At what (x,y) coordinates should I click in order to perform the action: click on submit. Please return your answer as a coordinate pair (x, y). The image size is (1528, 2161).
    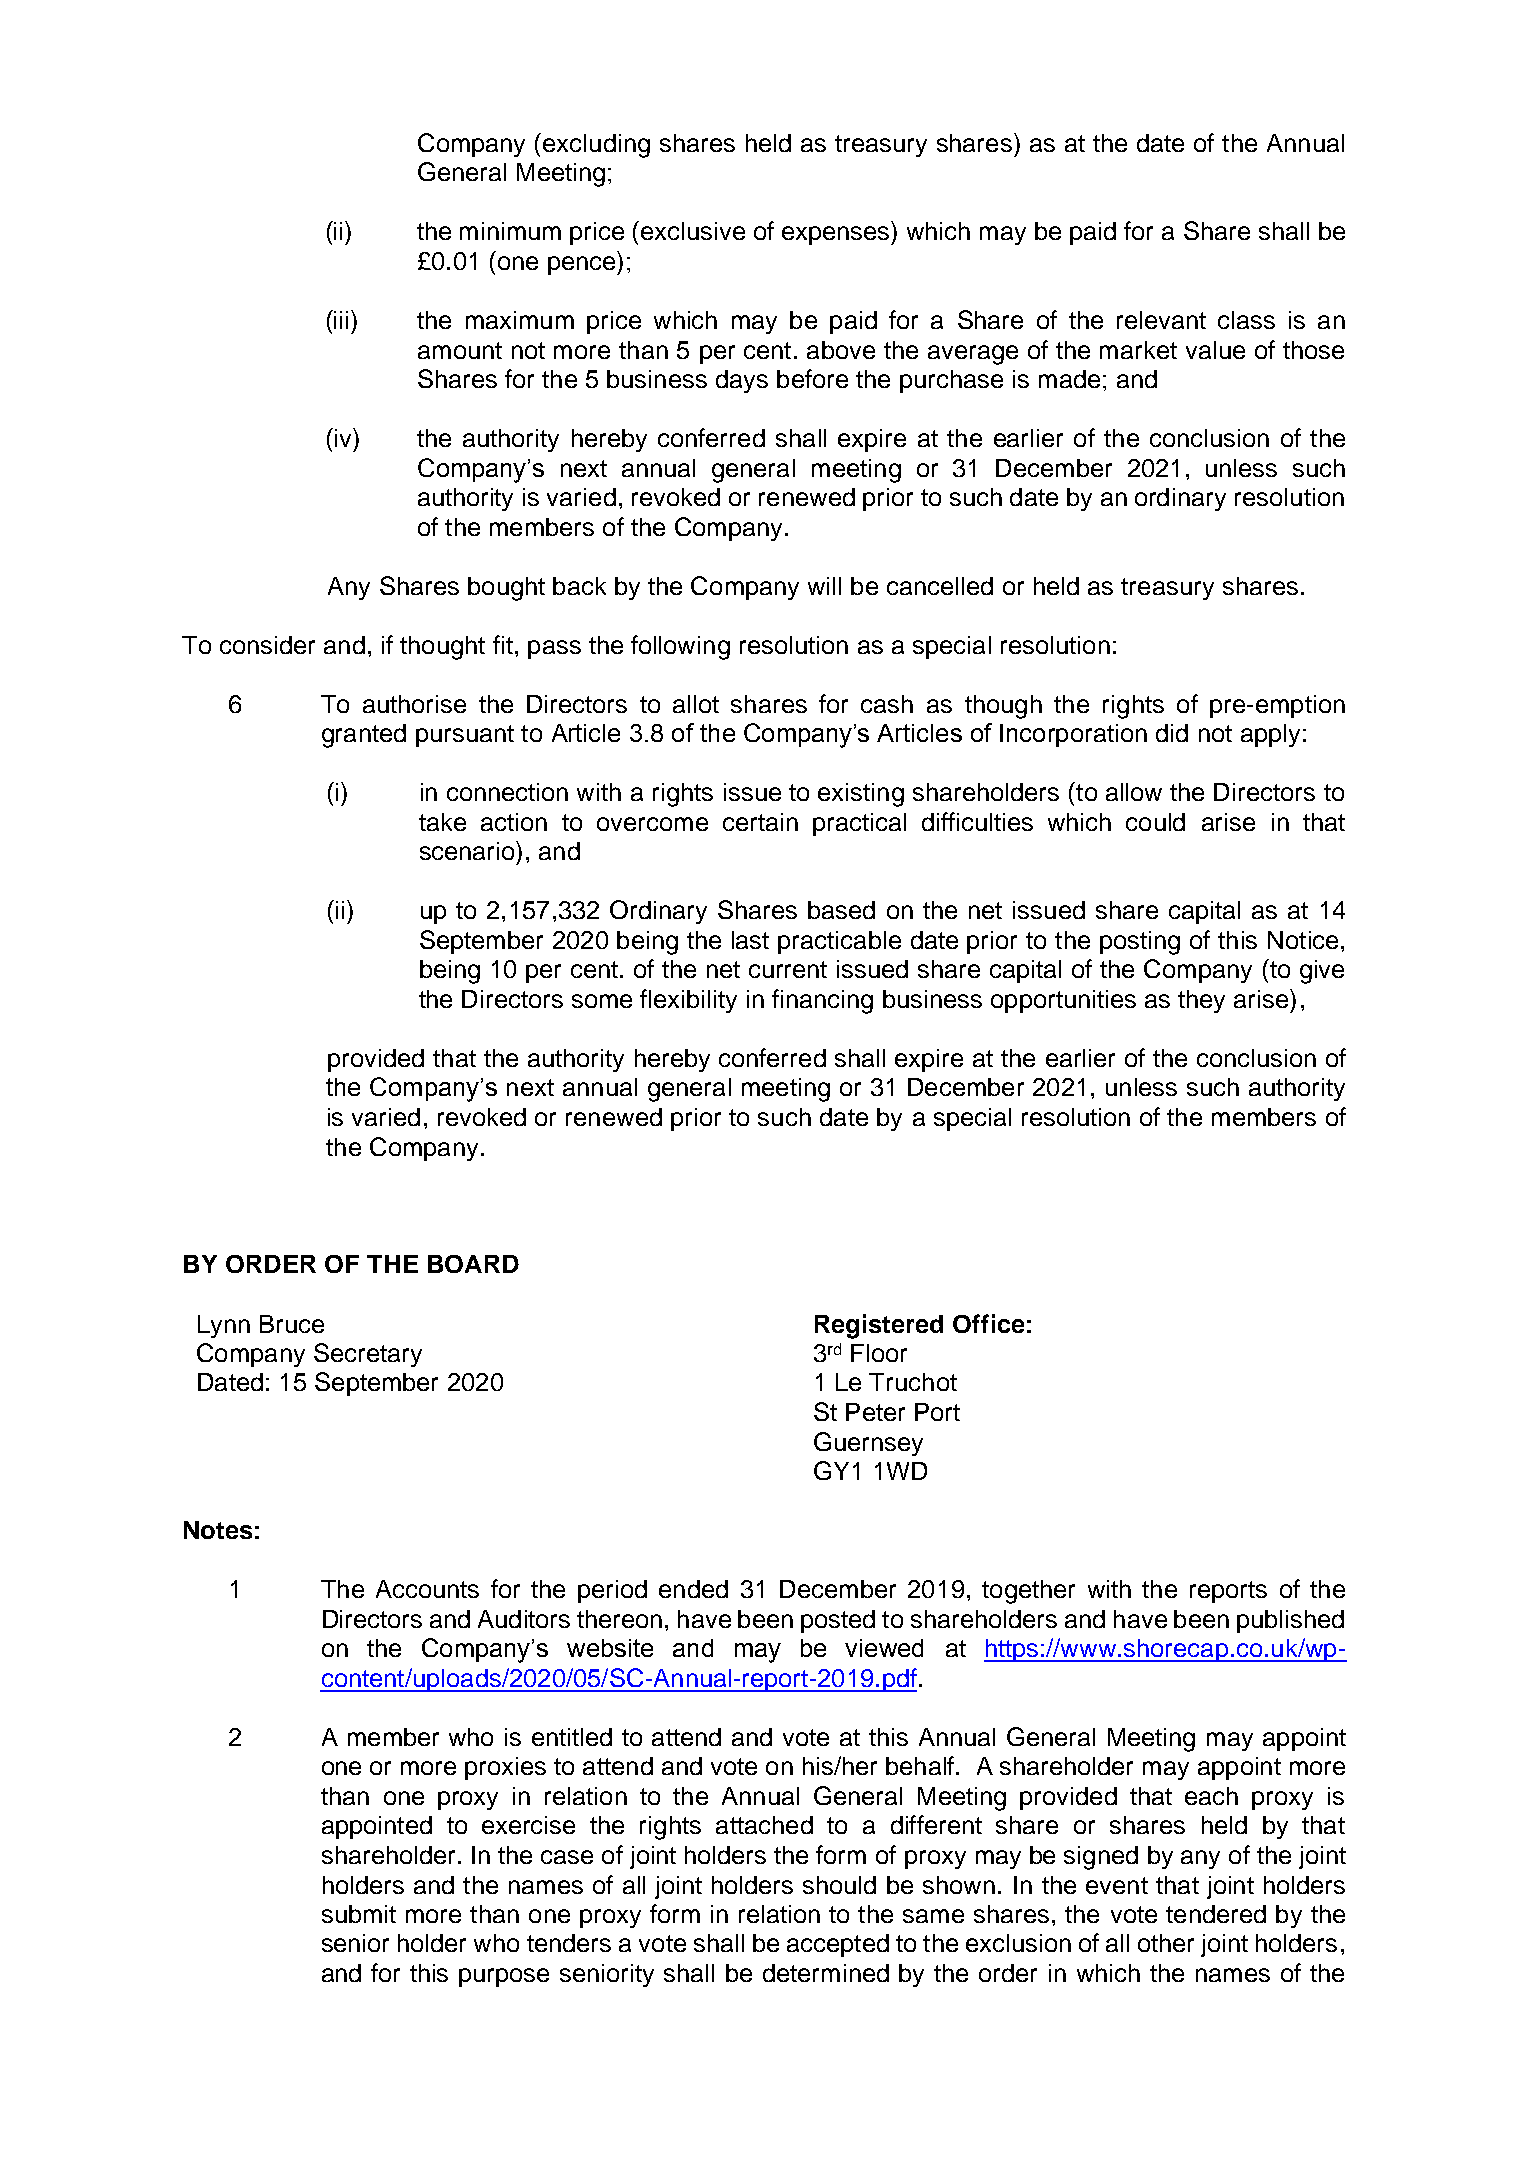
    Looking at the image, I should click on (359, 1914).
